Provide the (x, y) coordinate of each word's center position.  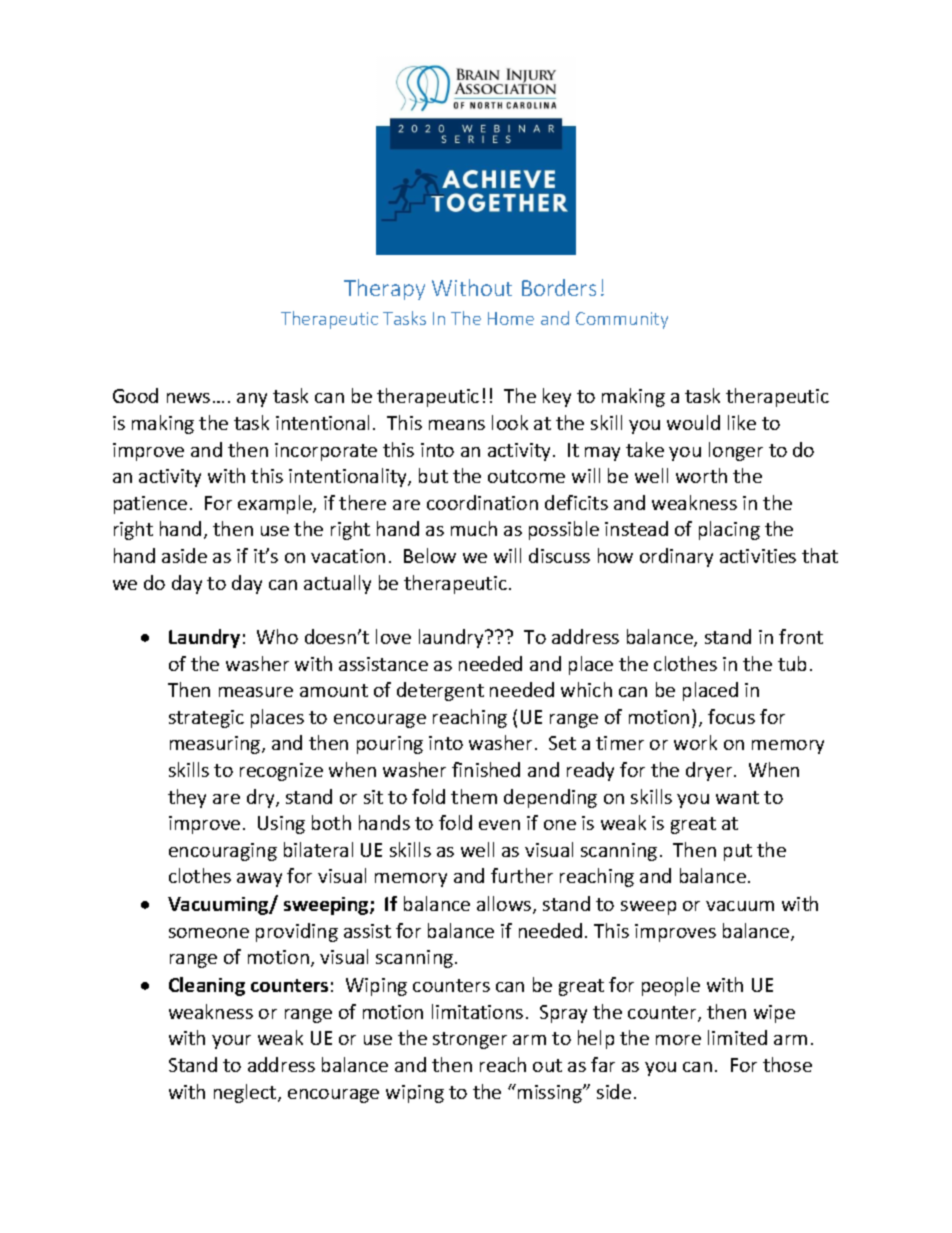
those (787, 1064)
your (231, 1042)
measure (256, 692)
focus (731, 716)
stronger (470, 1040)
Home (511, 318)
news (188, 398)
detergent (440, 691)
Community (622, 320)
